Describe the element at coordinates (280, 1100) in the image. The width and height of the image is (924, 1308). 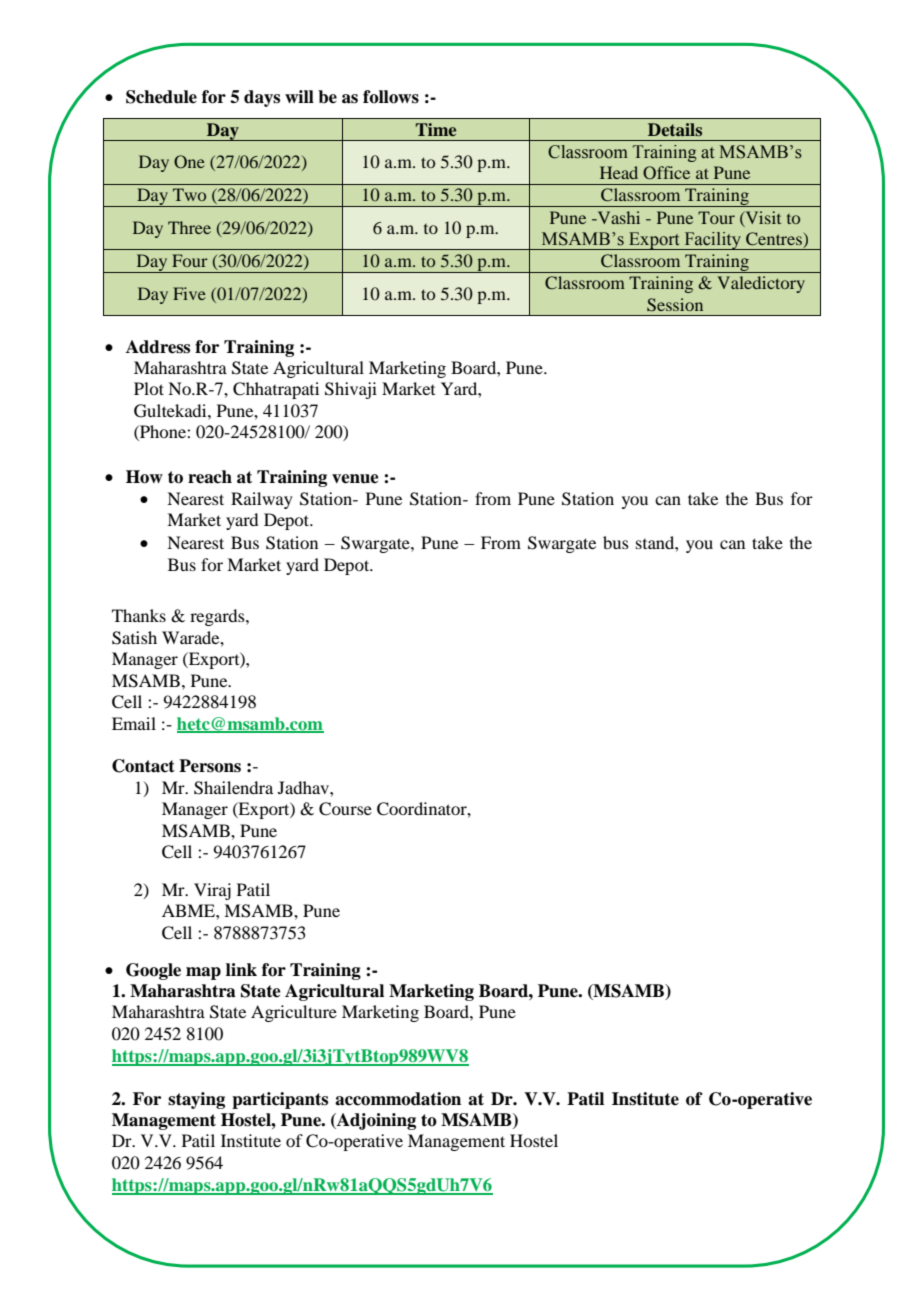
I see `participants` at that location.
